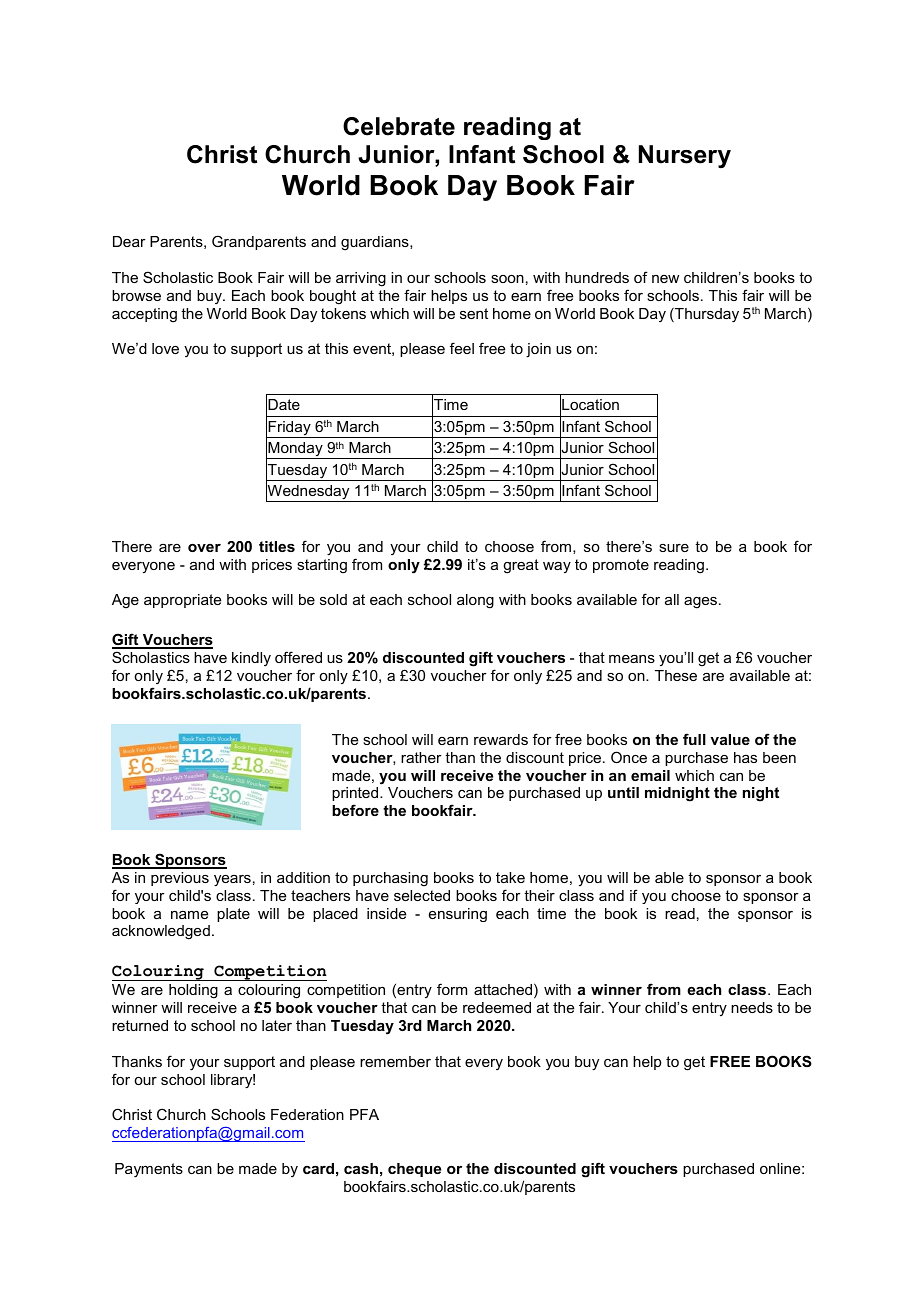  I want to click on love, so click(165, 348).
